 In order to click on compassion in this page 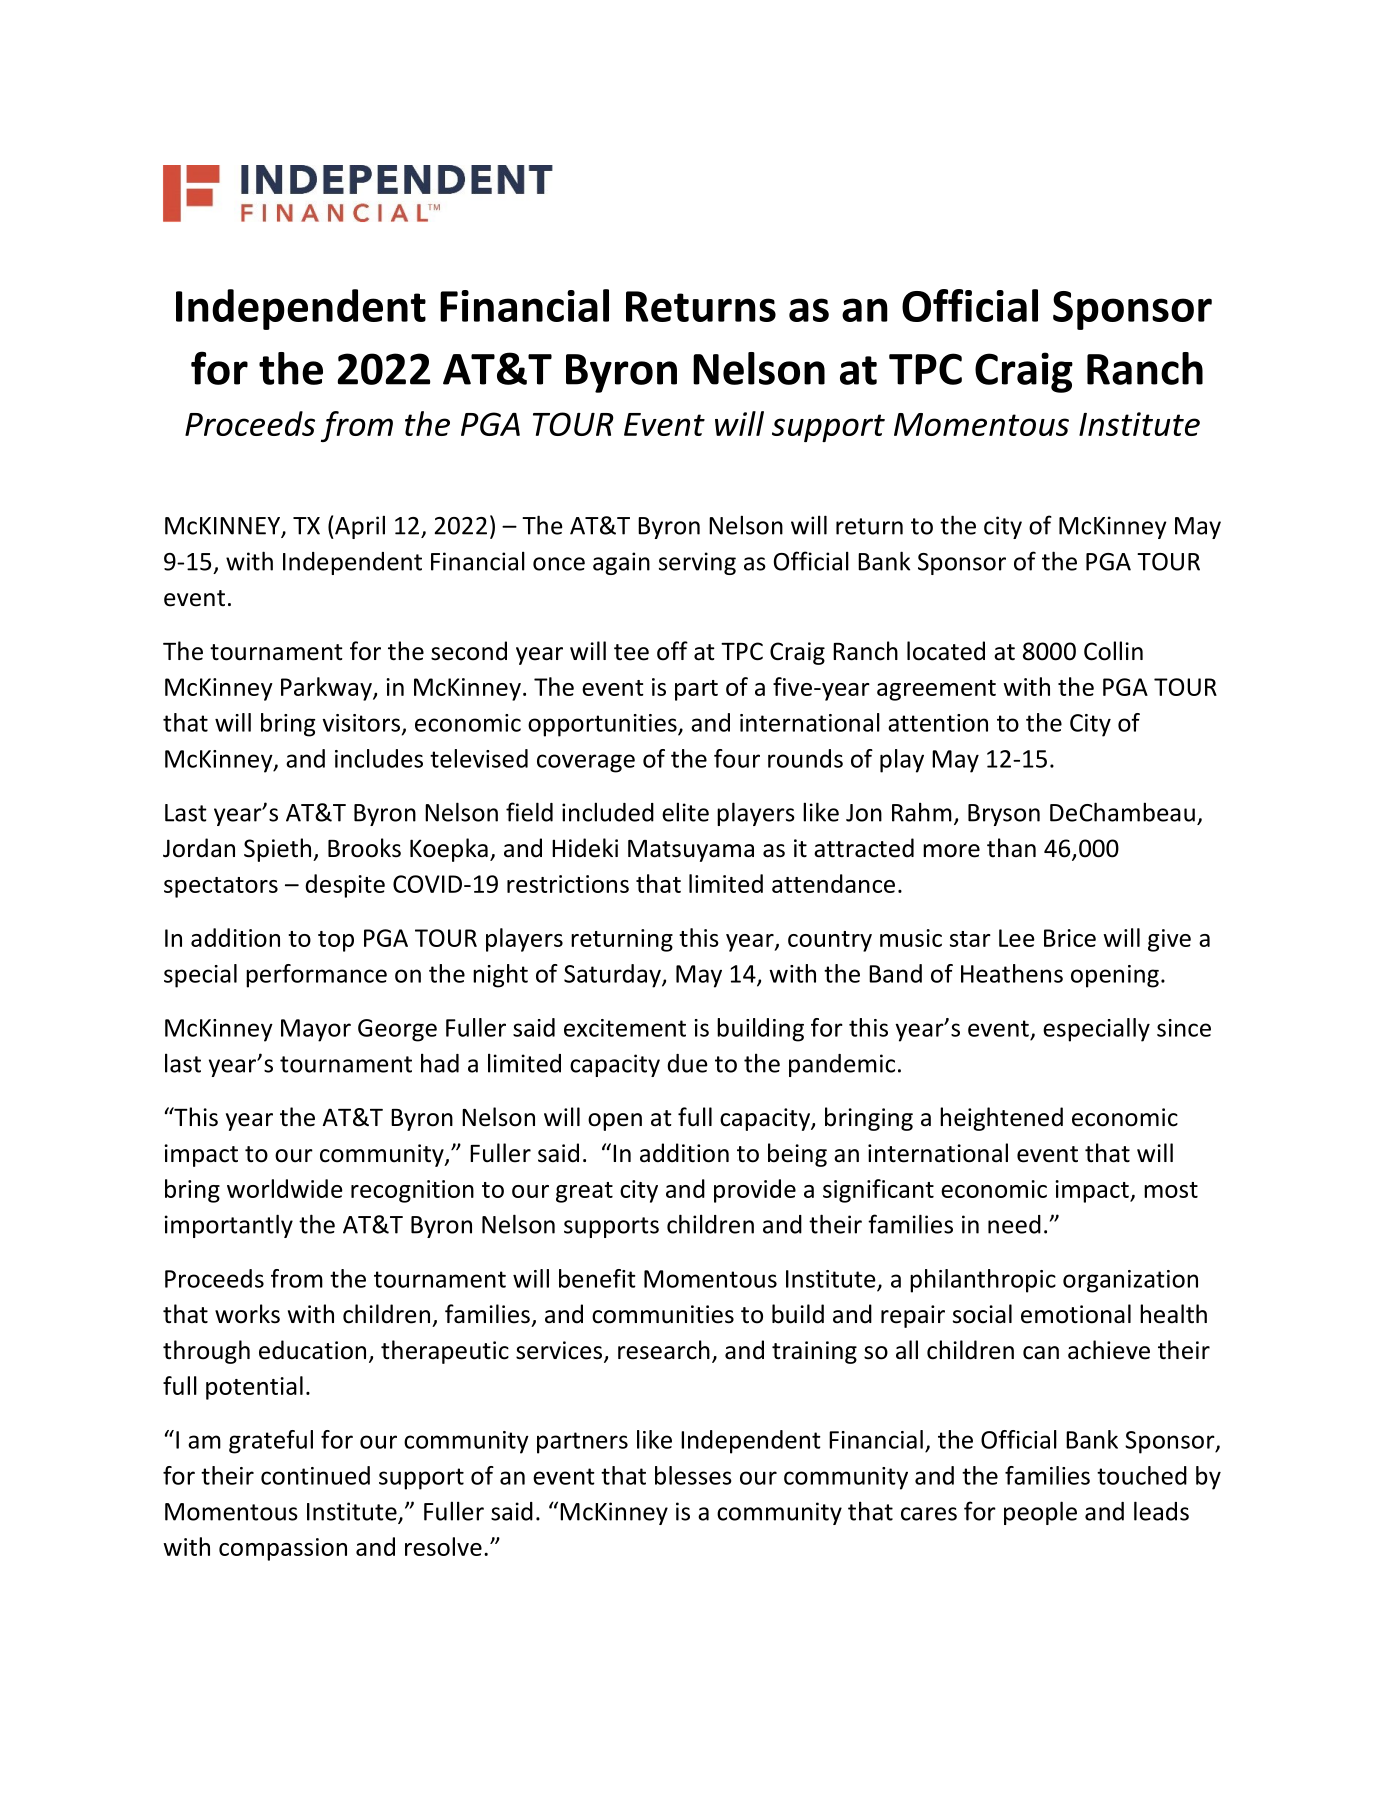, I will do `click(283, 1549)`.
